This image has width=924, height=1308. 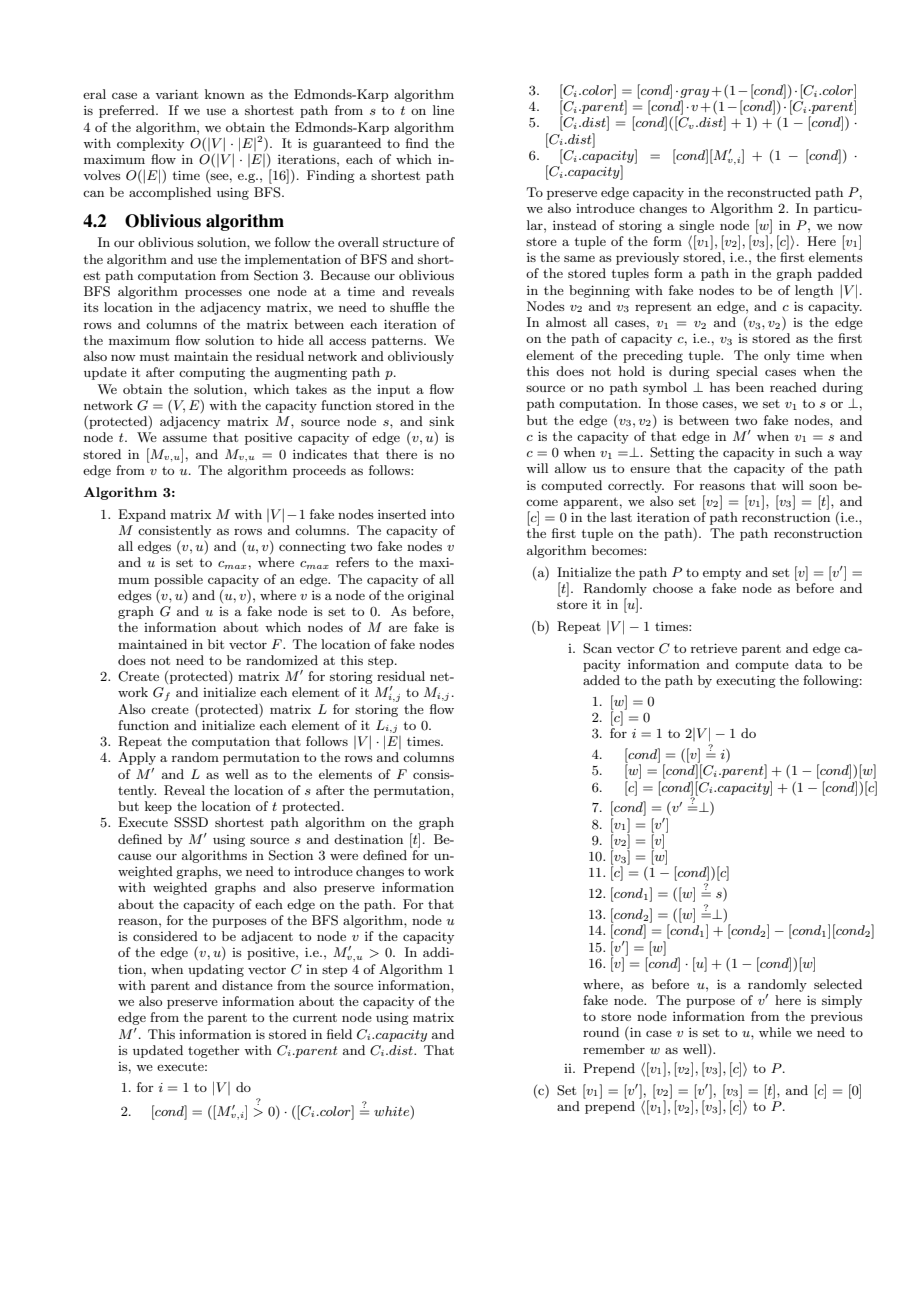 What do you see at coordinates (431, 596) in the image?
I see `original` at bounding box center [431, 596].
